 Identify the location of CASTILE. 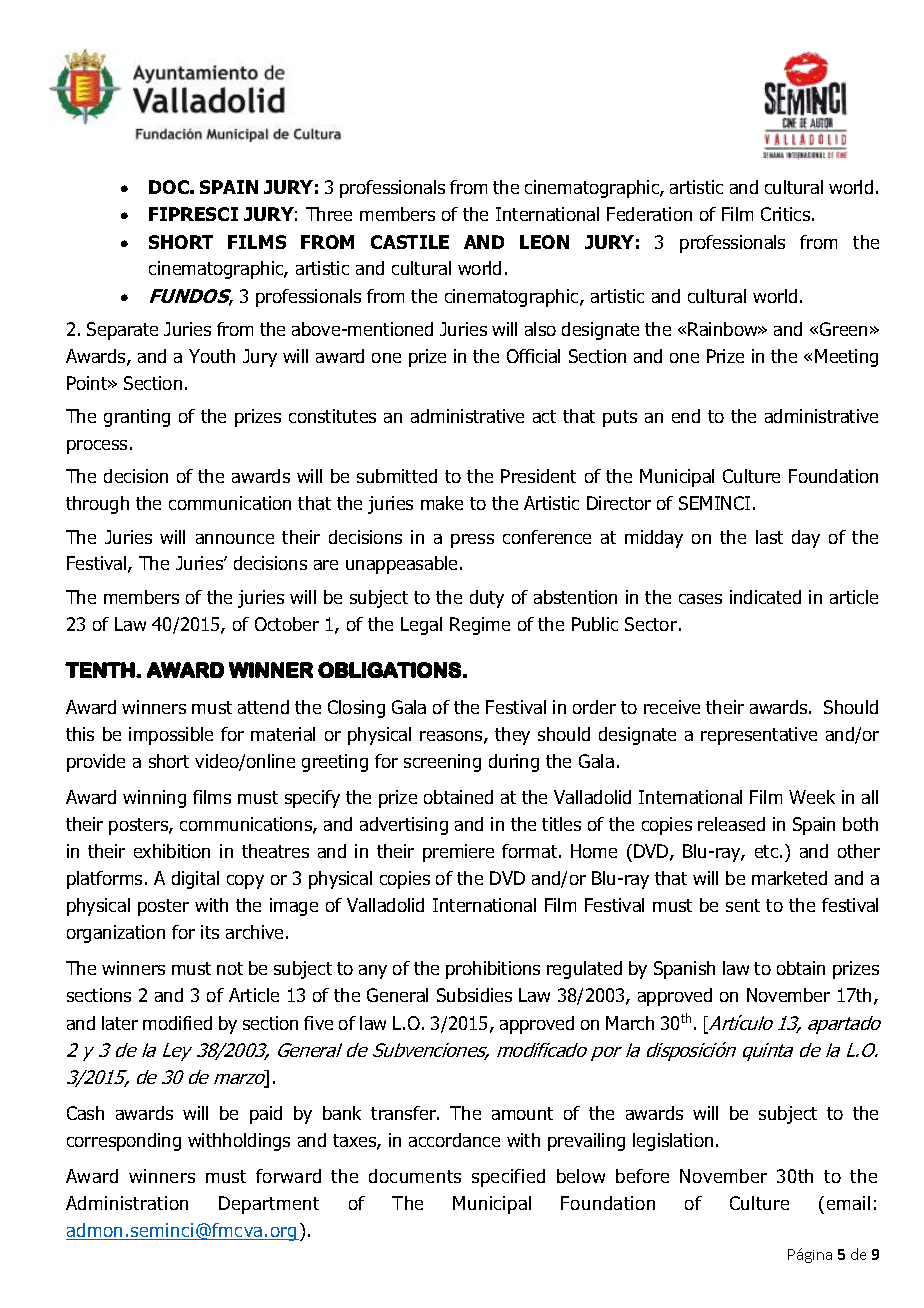
(410, 242).
